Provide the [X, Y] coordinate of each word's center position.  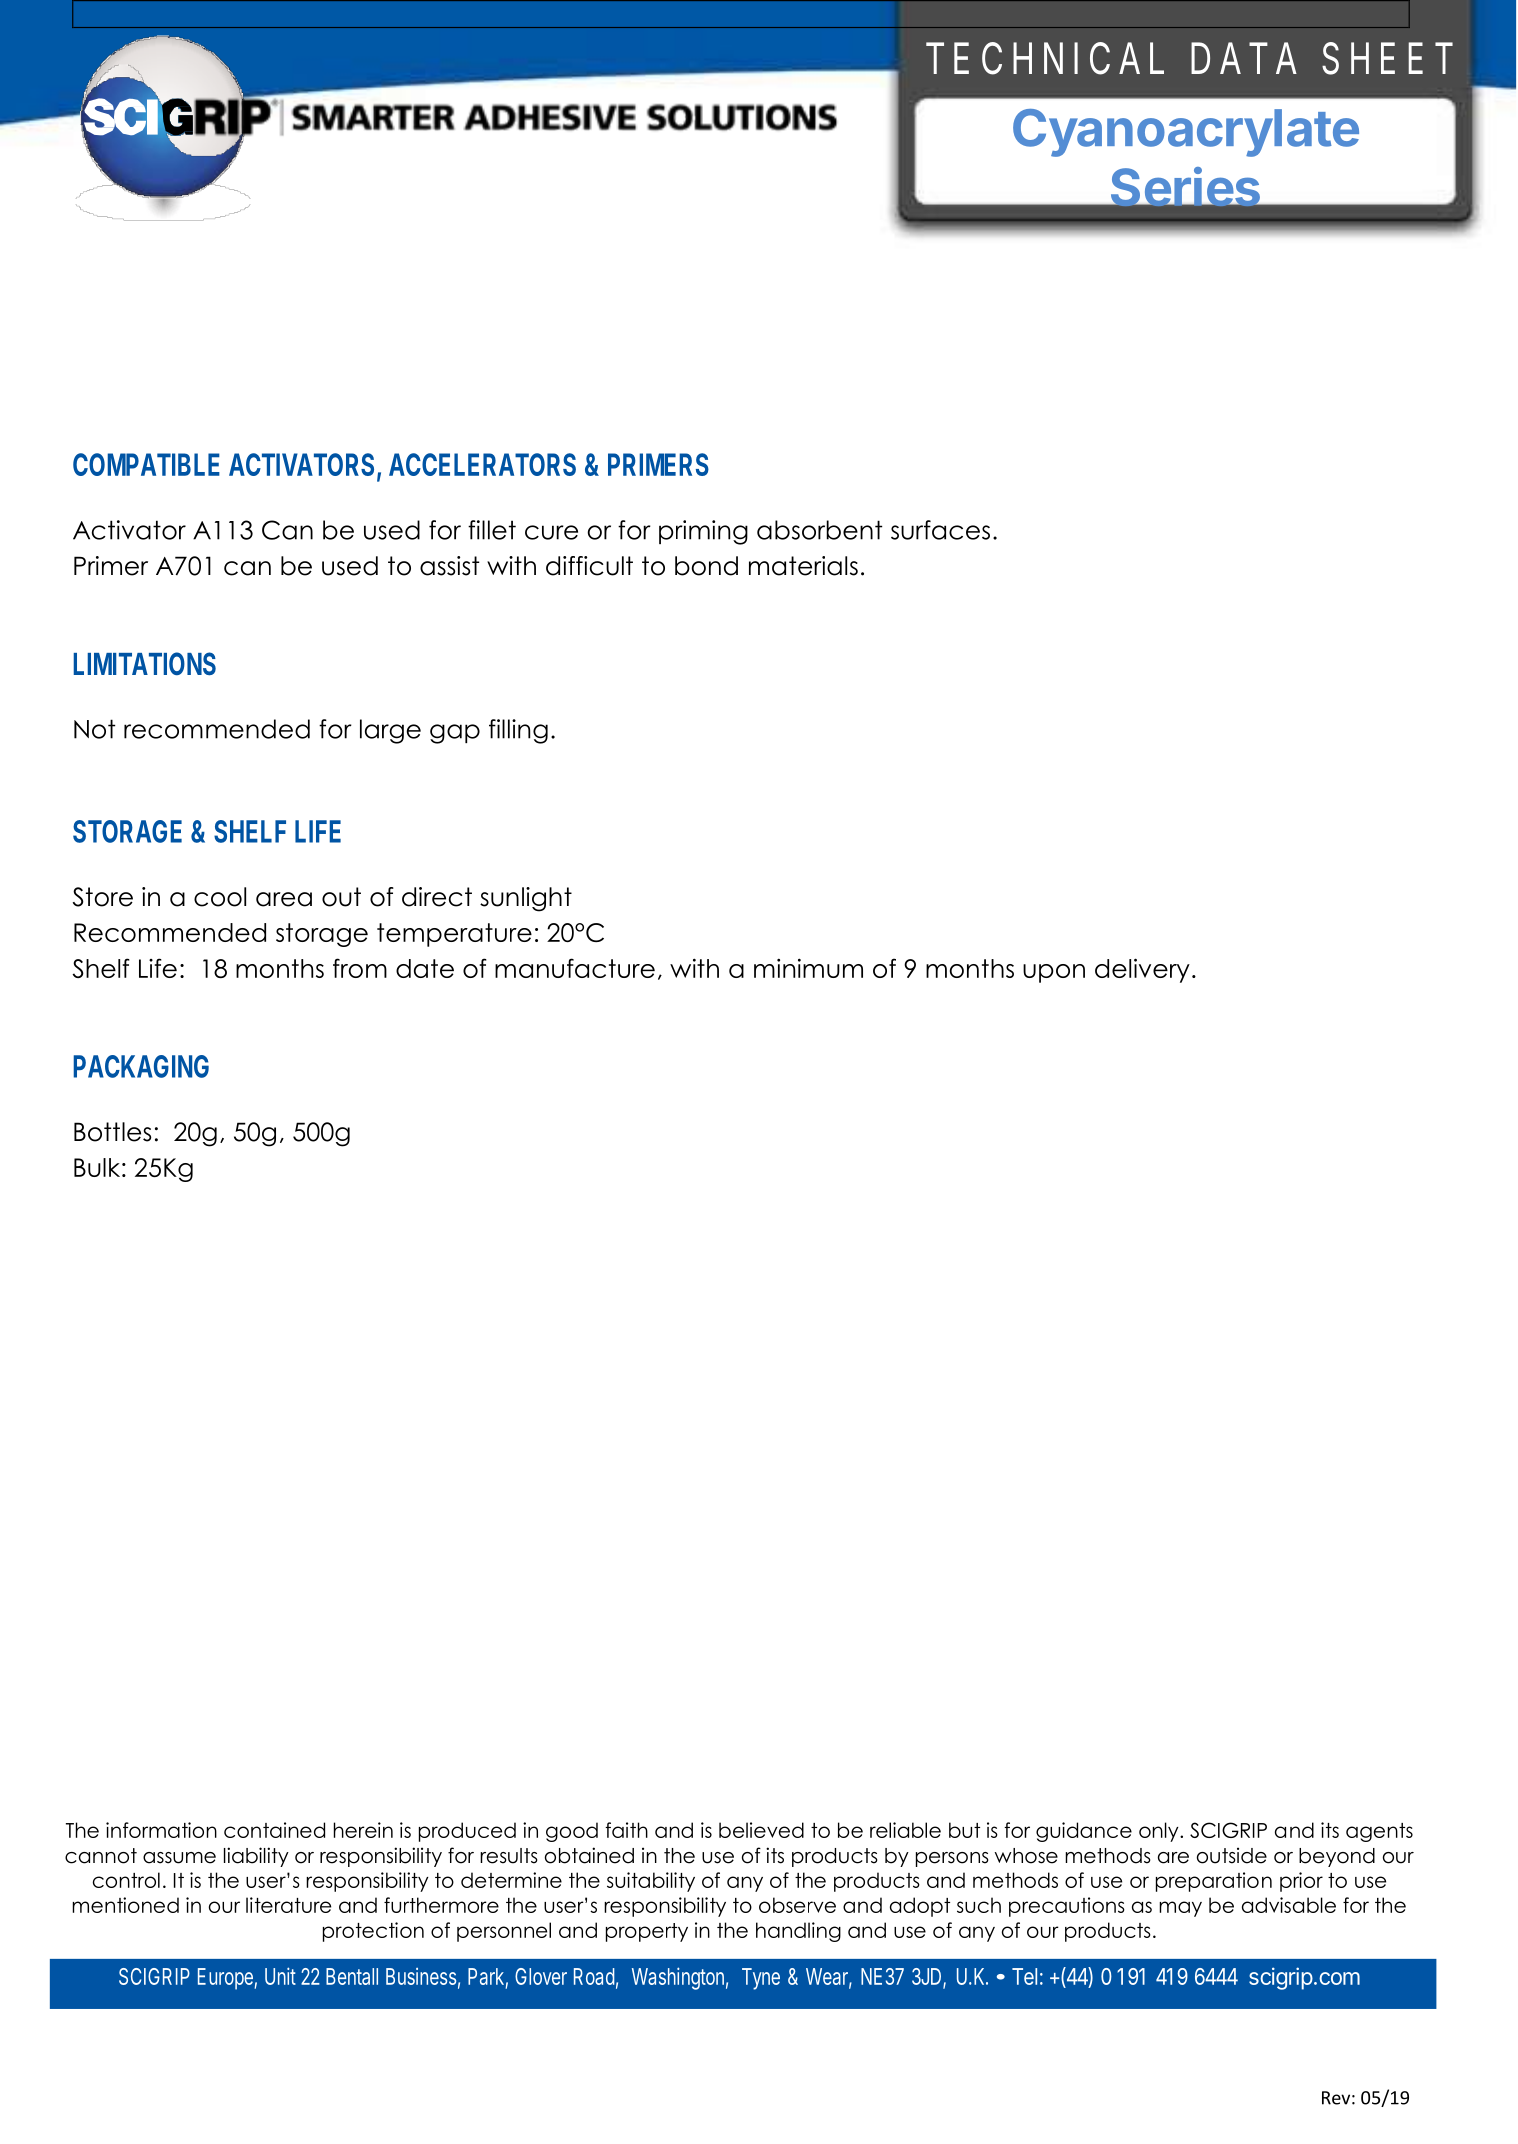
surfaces [940, 530]
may [1180, 1909]
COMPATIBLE [146, 464]
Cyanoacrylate [1186, 133]
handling [798, 1932]
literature [288, 1905]
